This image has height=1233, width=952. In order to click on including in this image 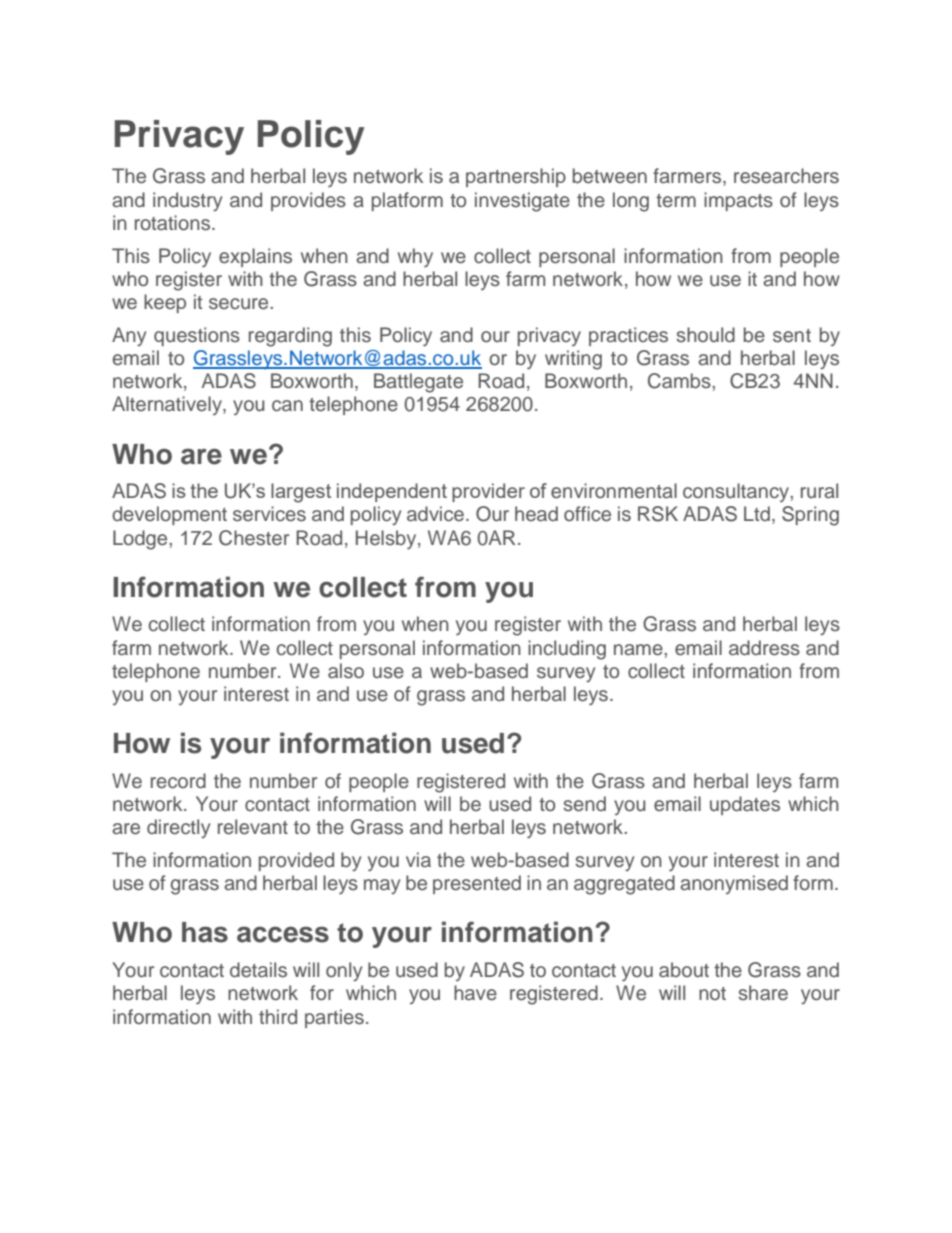, I will do `click(567, 650)`.
